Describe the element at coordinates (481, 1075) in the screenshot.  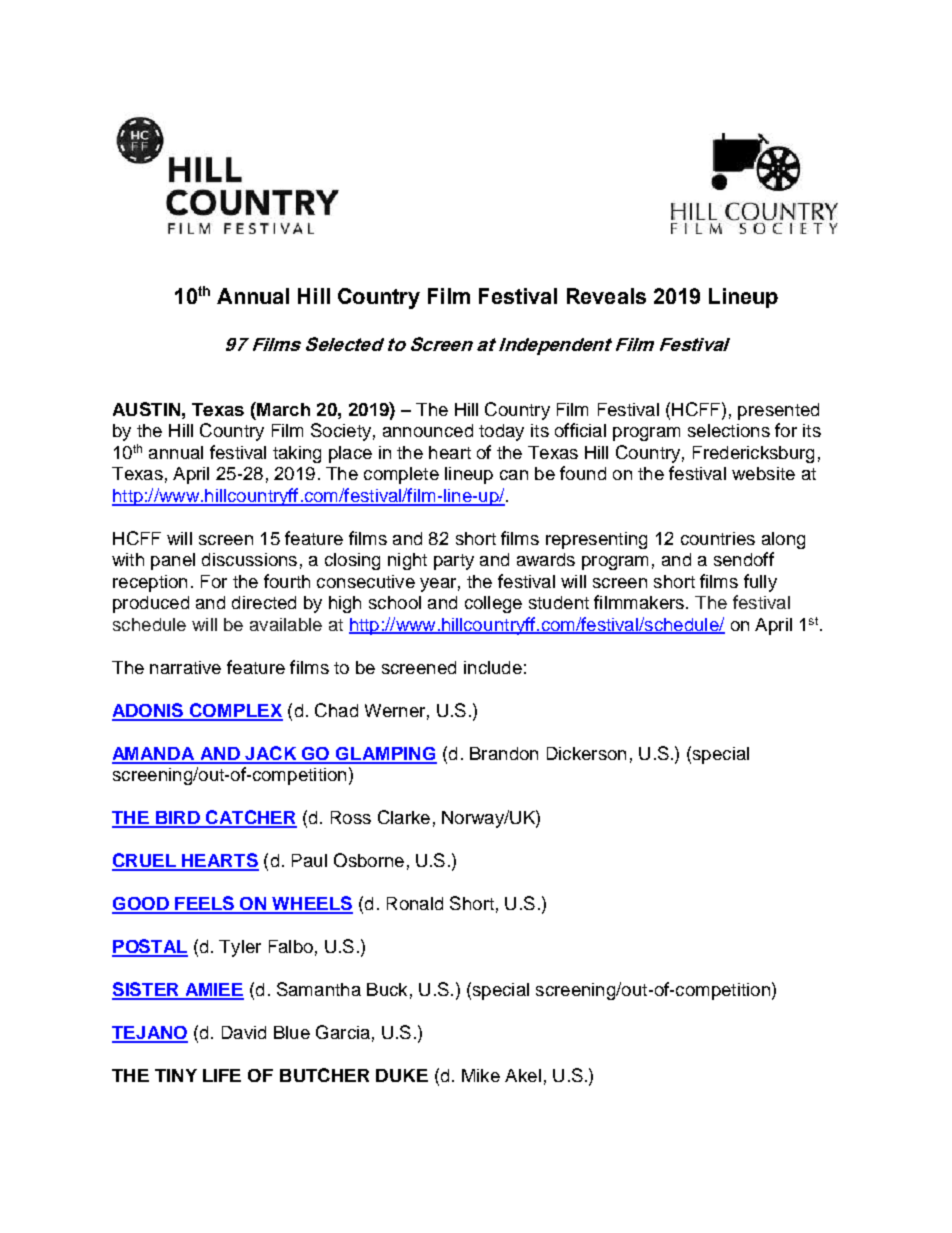
I see `Mike` at that location.
